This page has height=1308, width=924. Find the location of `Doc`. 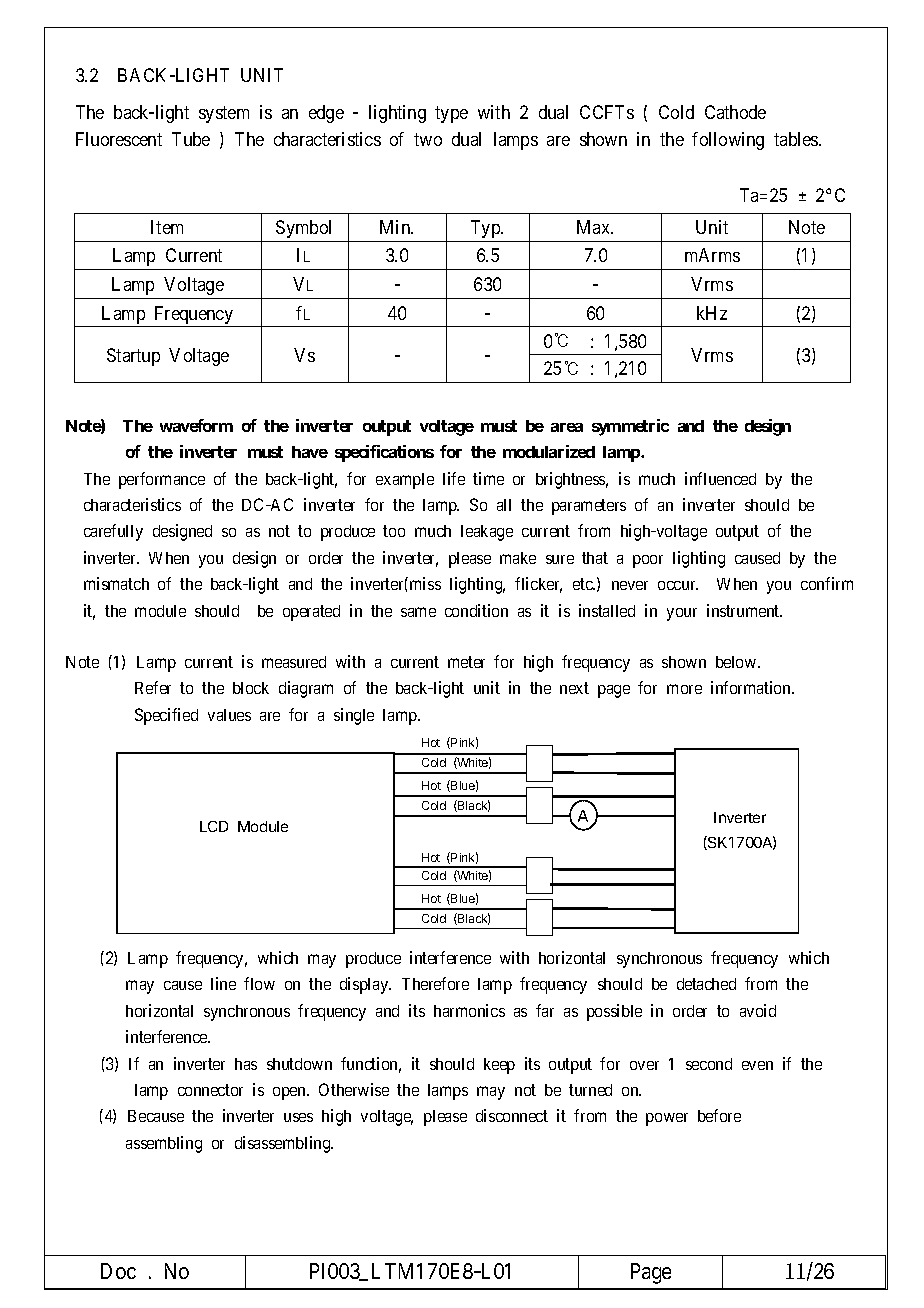

Doc is located at coordinates (118, 1271).
